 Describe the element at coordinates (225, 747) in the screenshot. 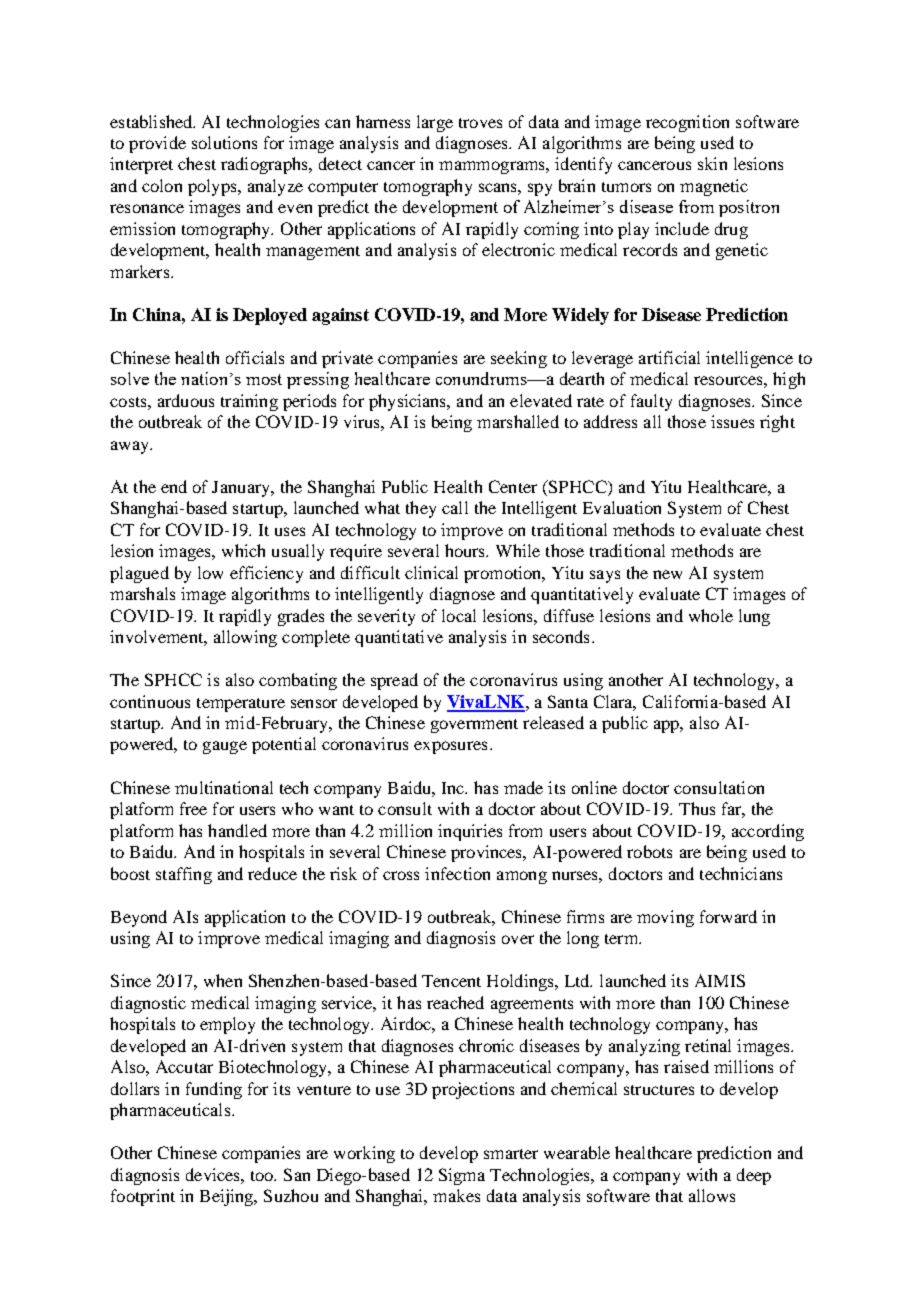

I see `gauge` at that location.
